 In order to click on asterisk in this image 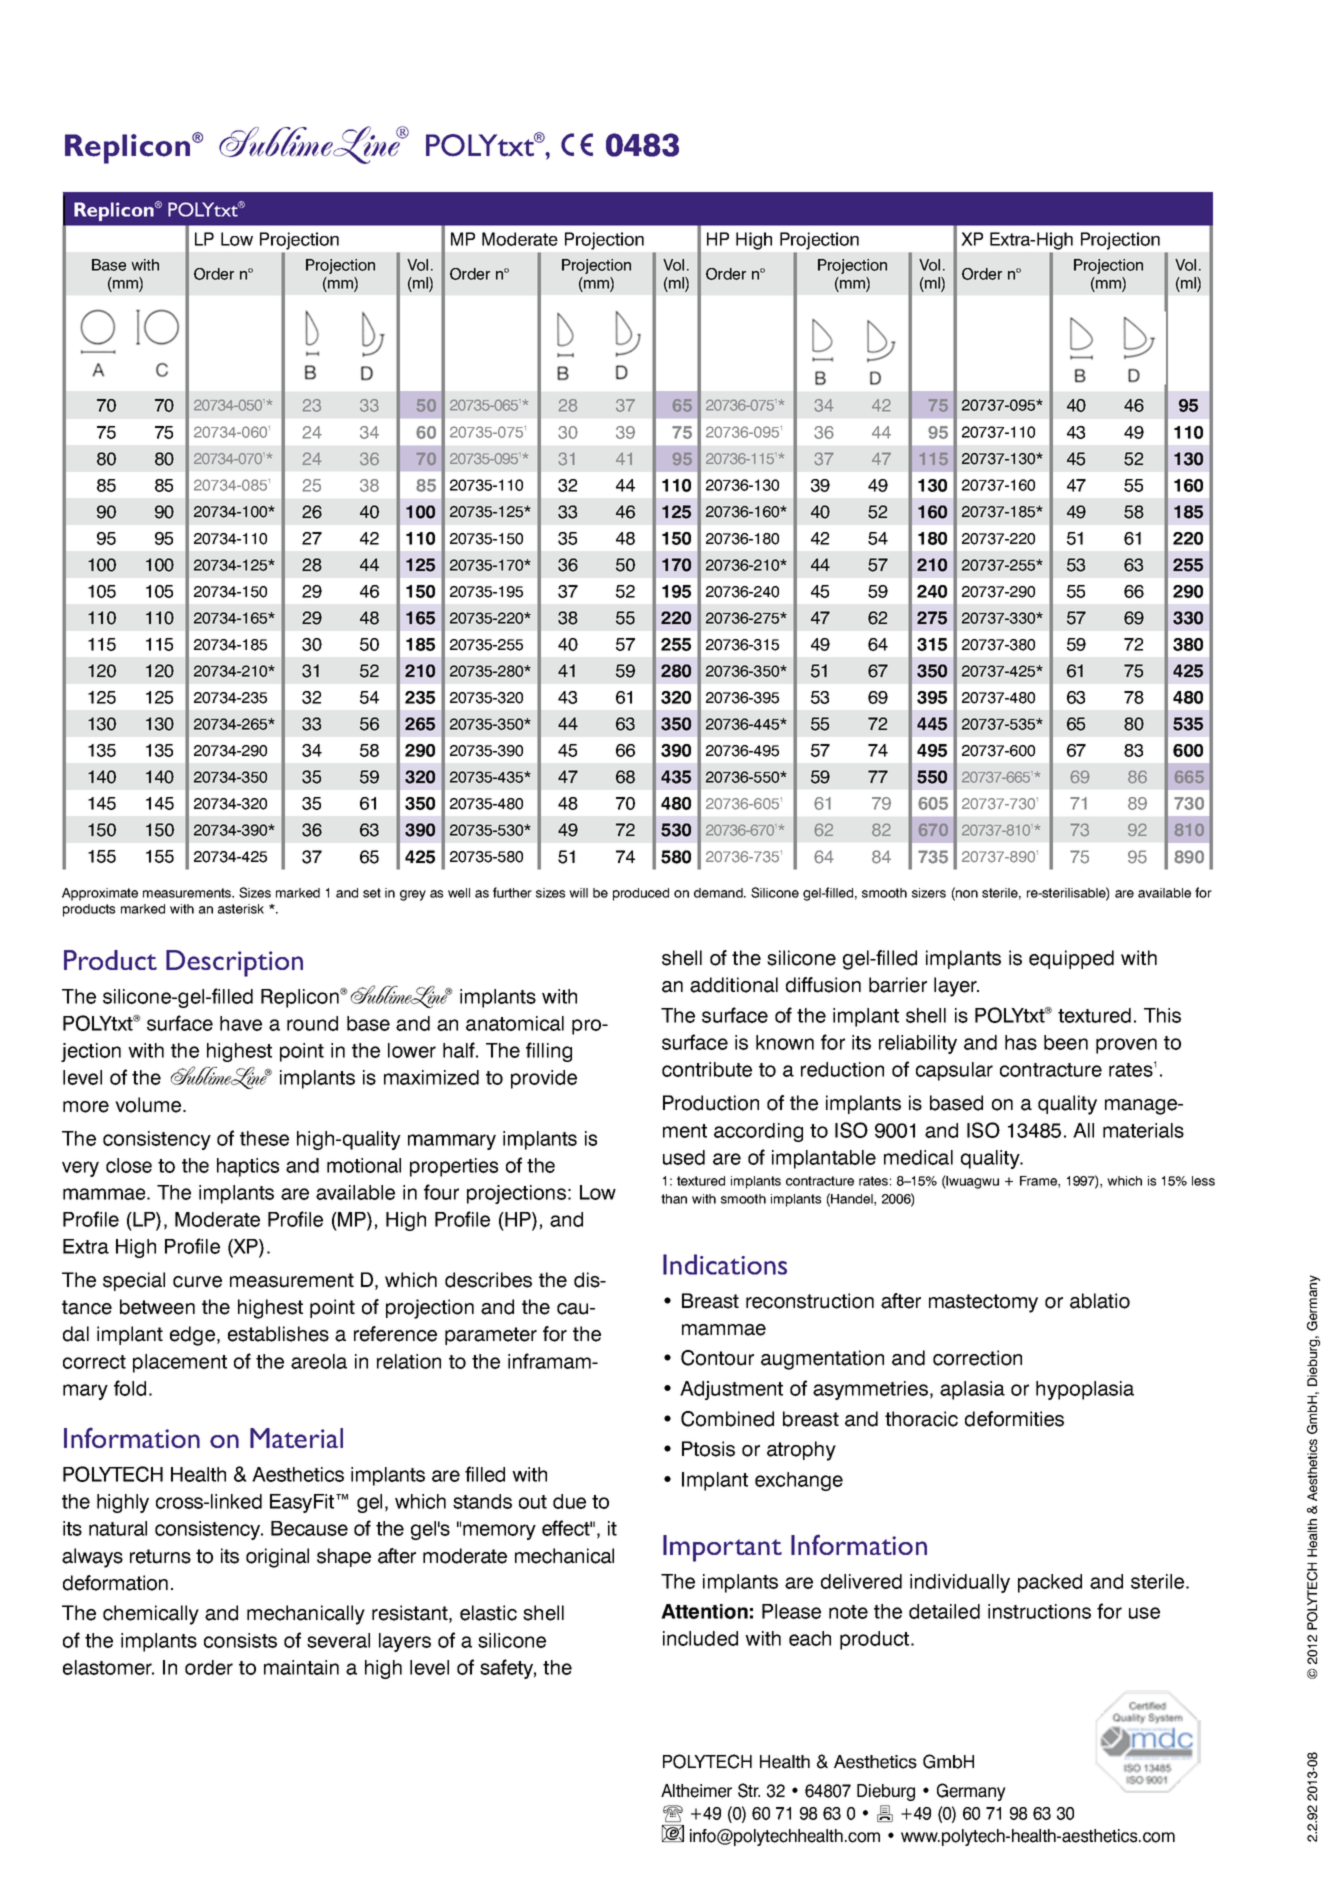, I will do `click(241, 909)`.
